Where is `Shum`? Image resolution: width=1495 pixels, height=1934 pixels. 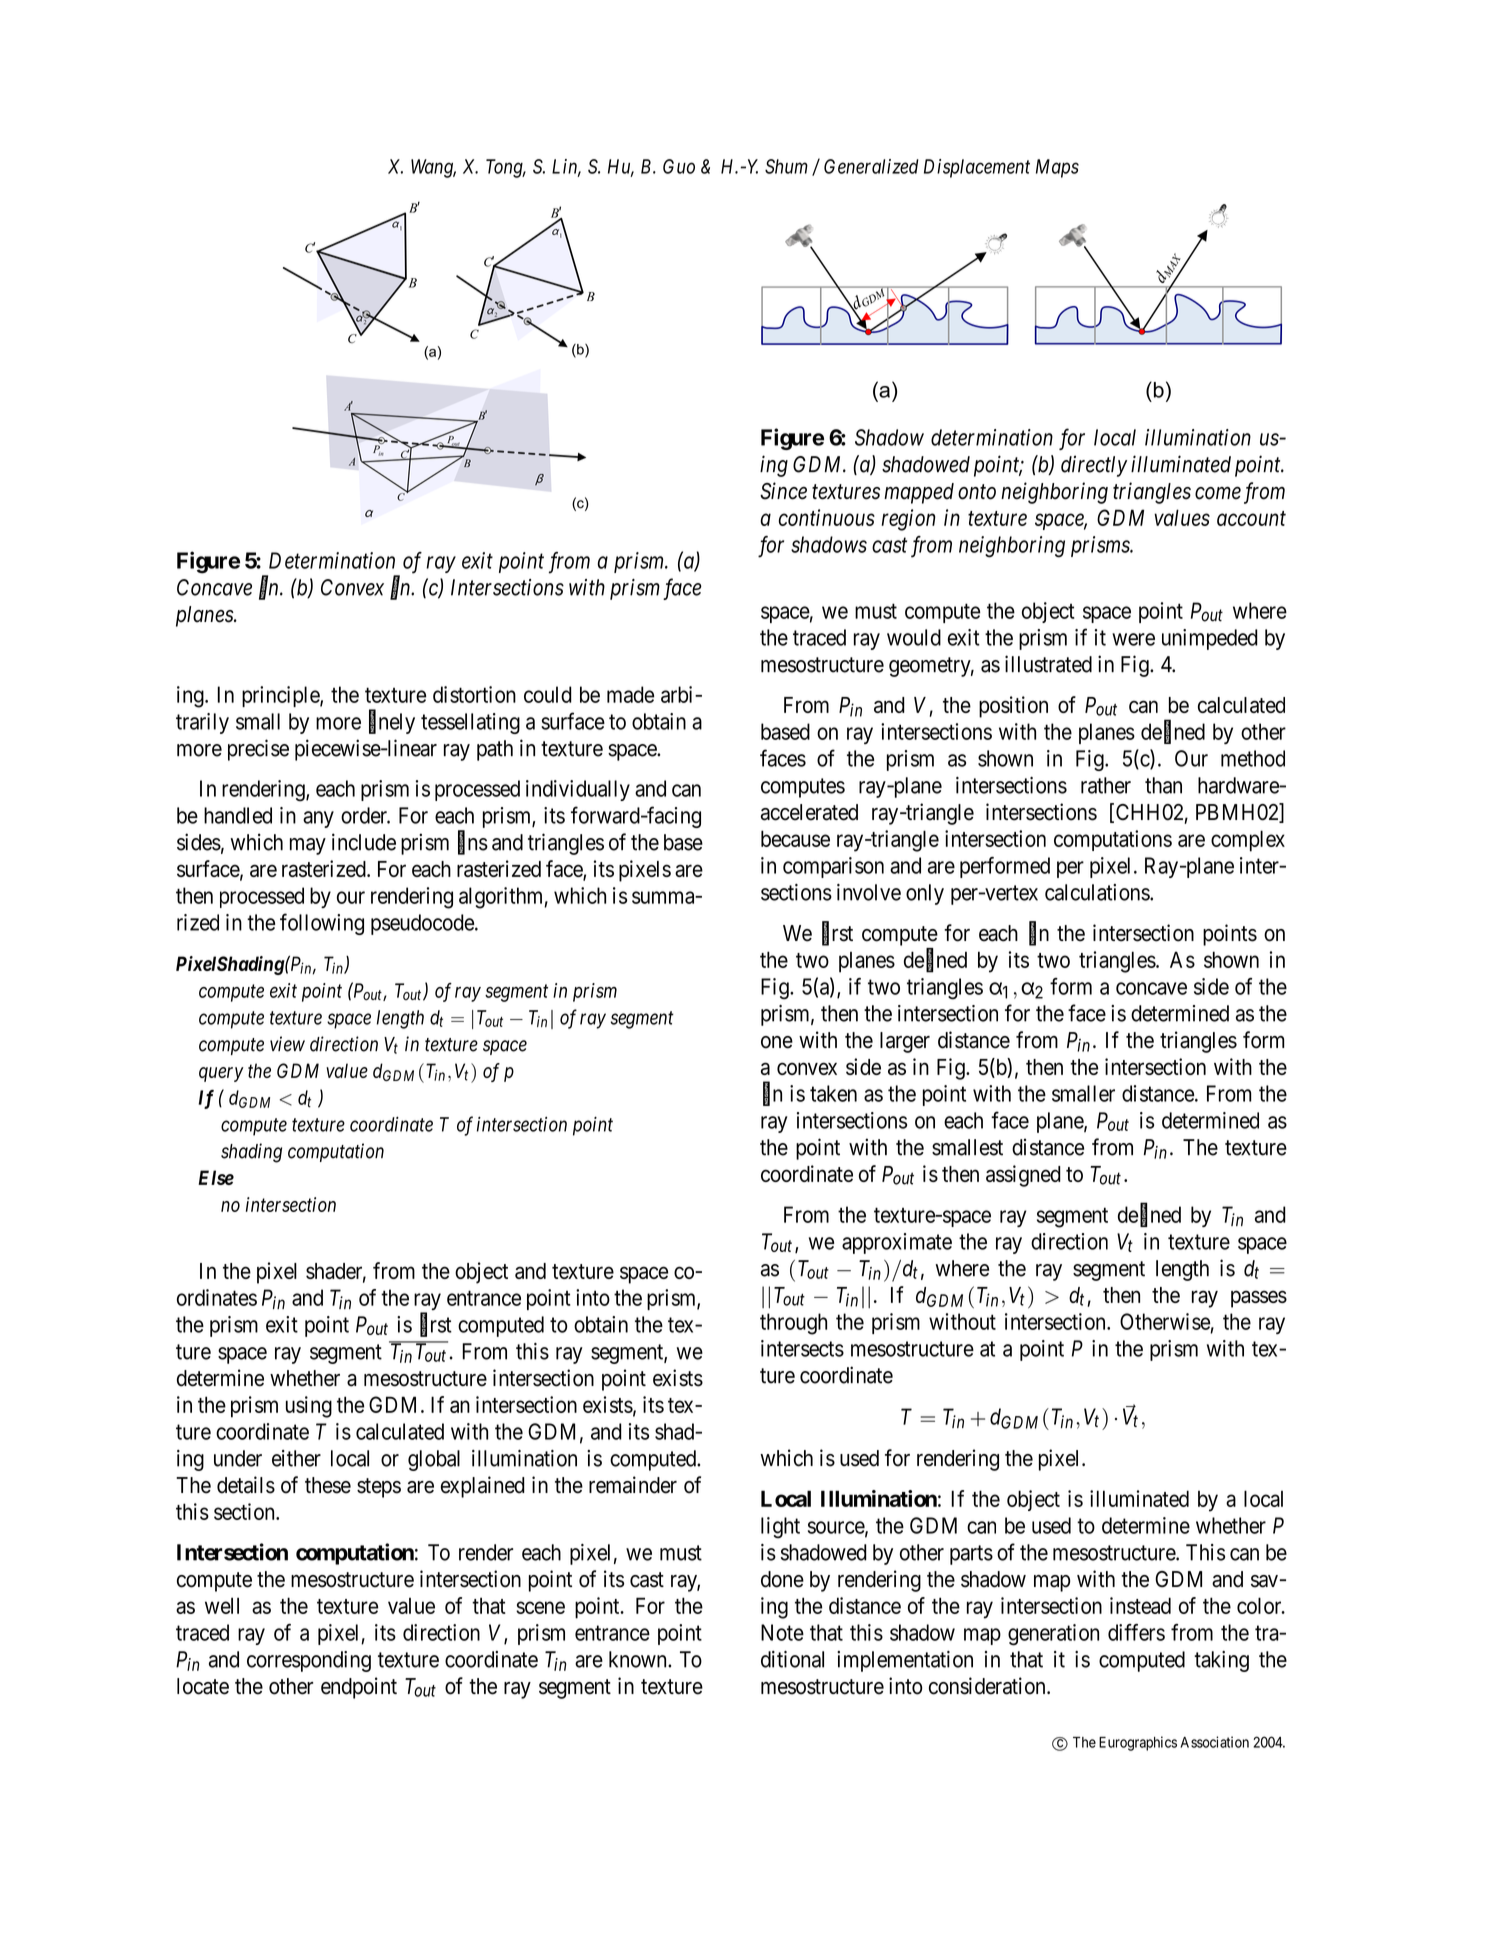
Shum is located at coordinates (786, 166).
